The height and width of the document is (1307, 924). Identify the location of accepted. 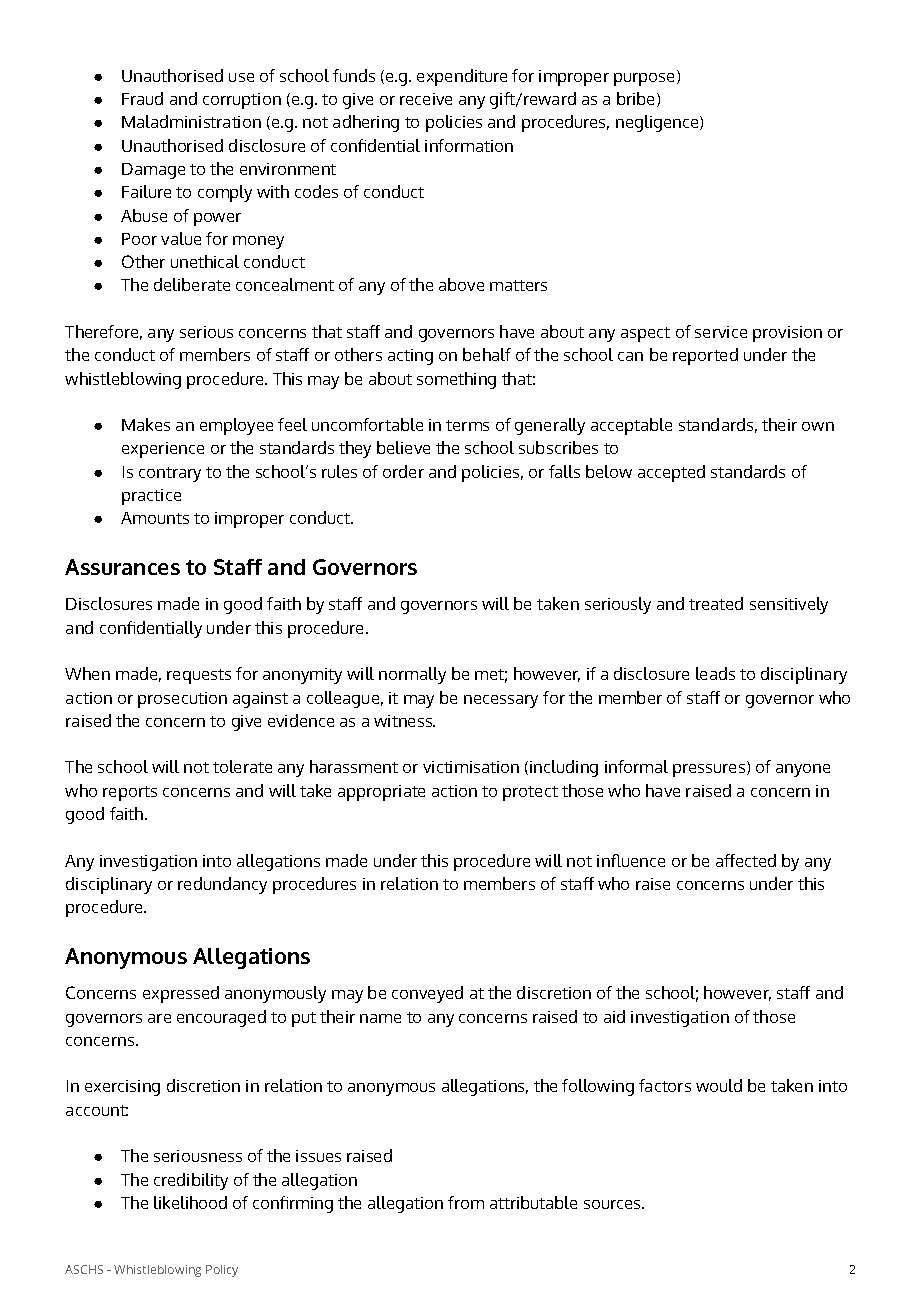
(671, 473).
